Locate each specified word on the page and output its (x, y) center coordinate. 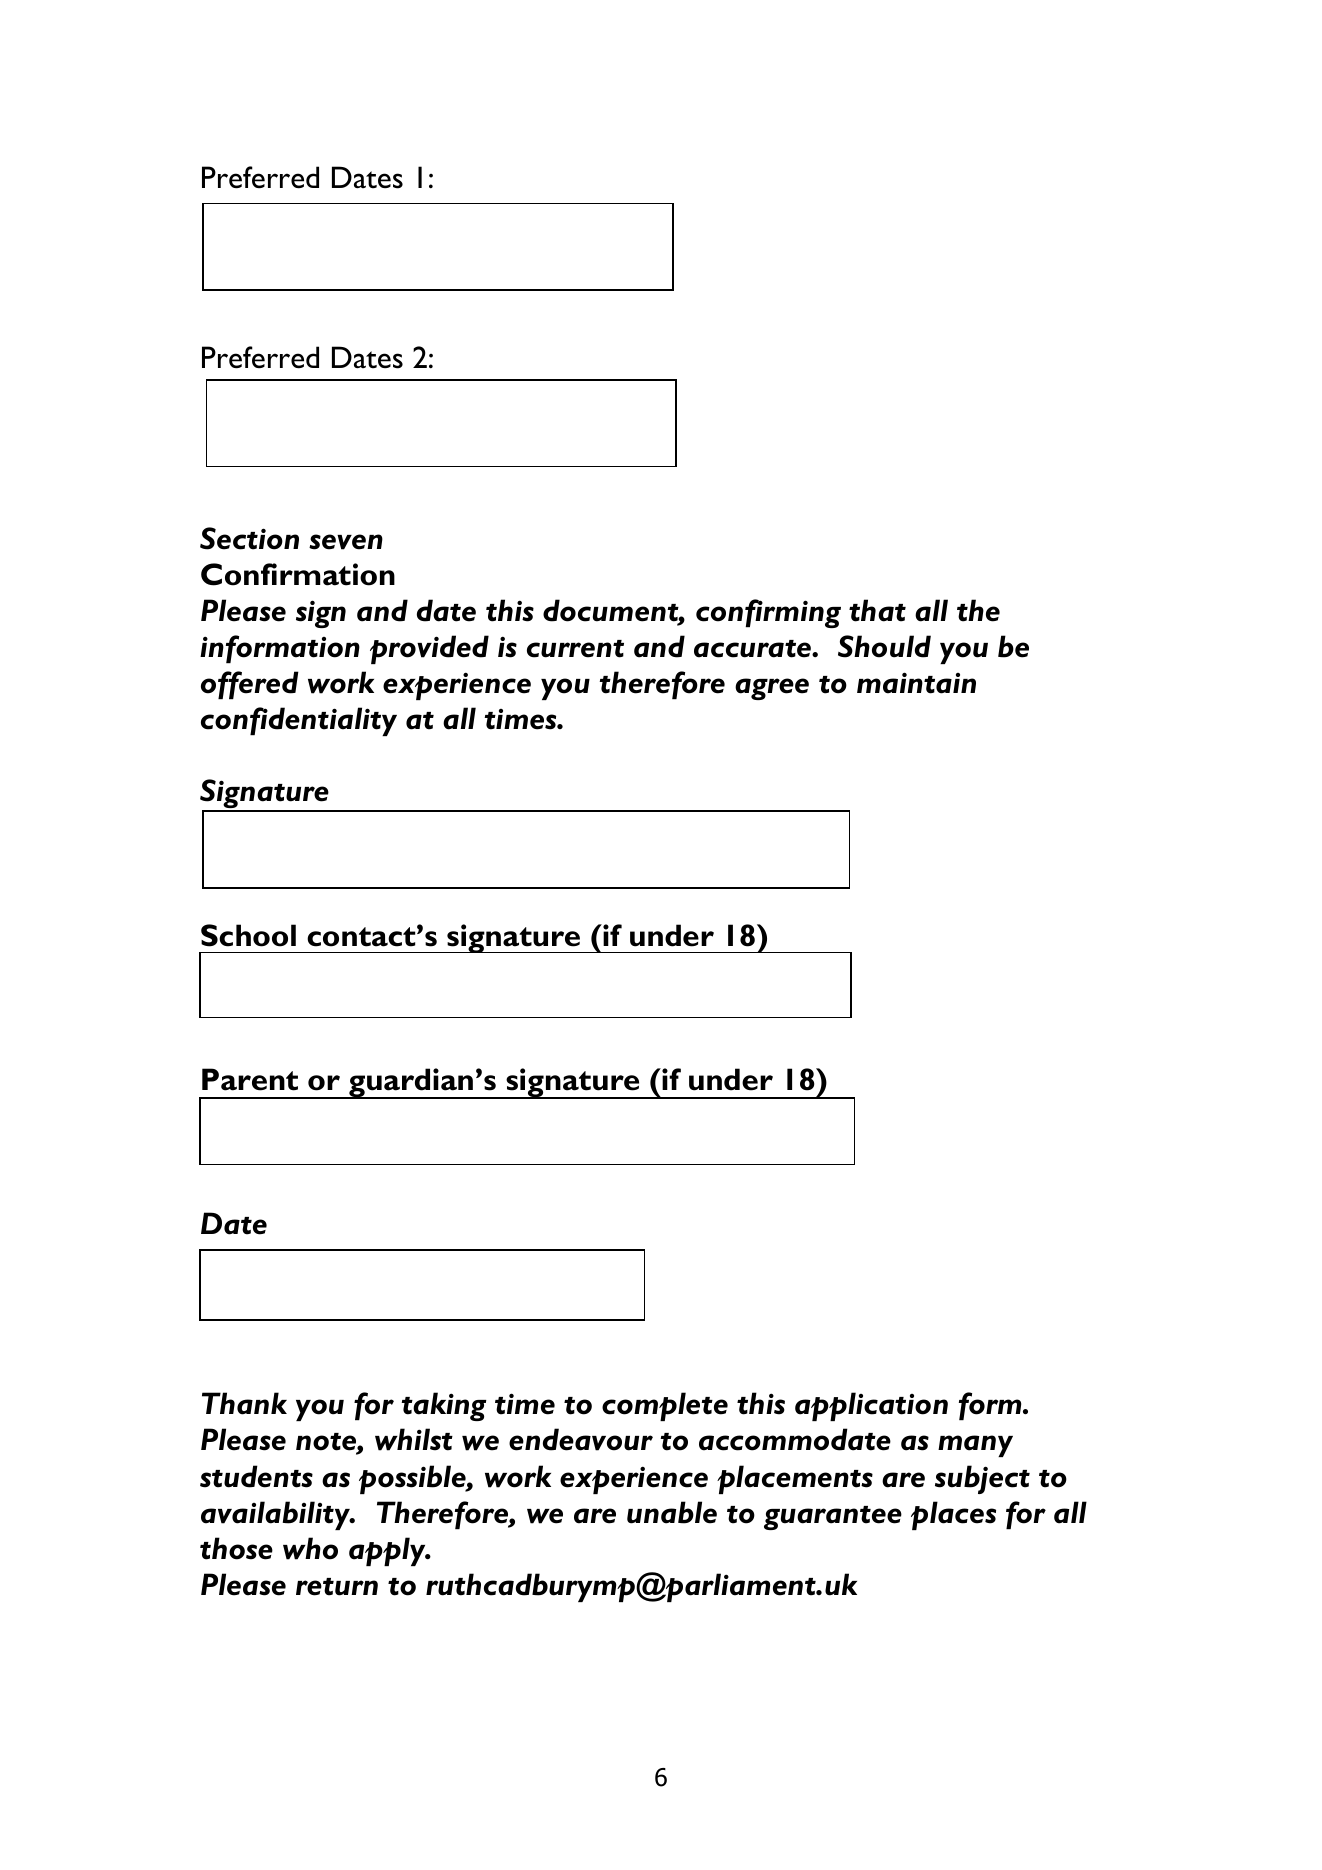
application (871, 1406)
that (877, 610)
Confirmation (298, 574)
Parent (250, 1079)
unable (672, 1512)
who (310, 1548)
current (575, 649)
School (248, 935)
